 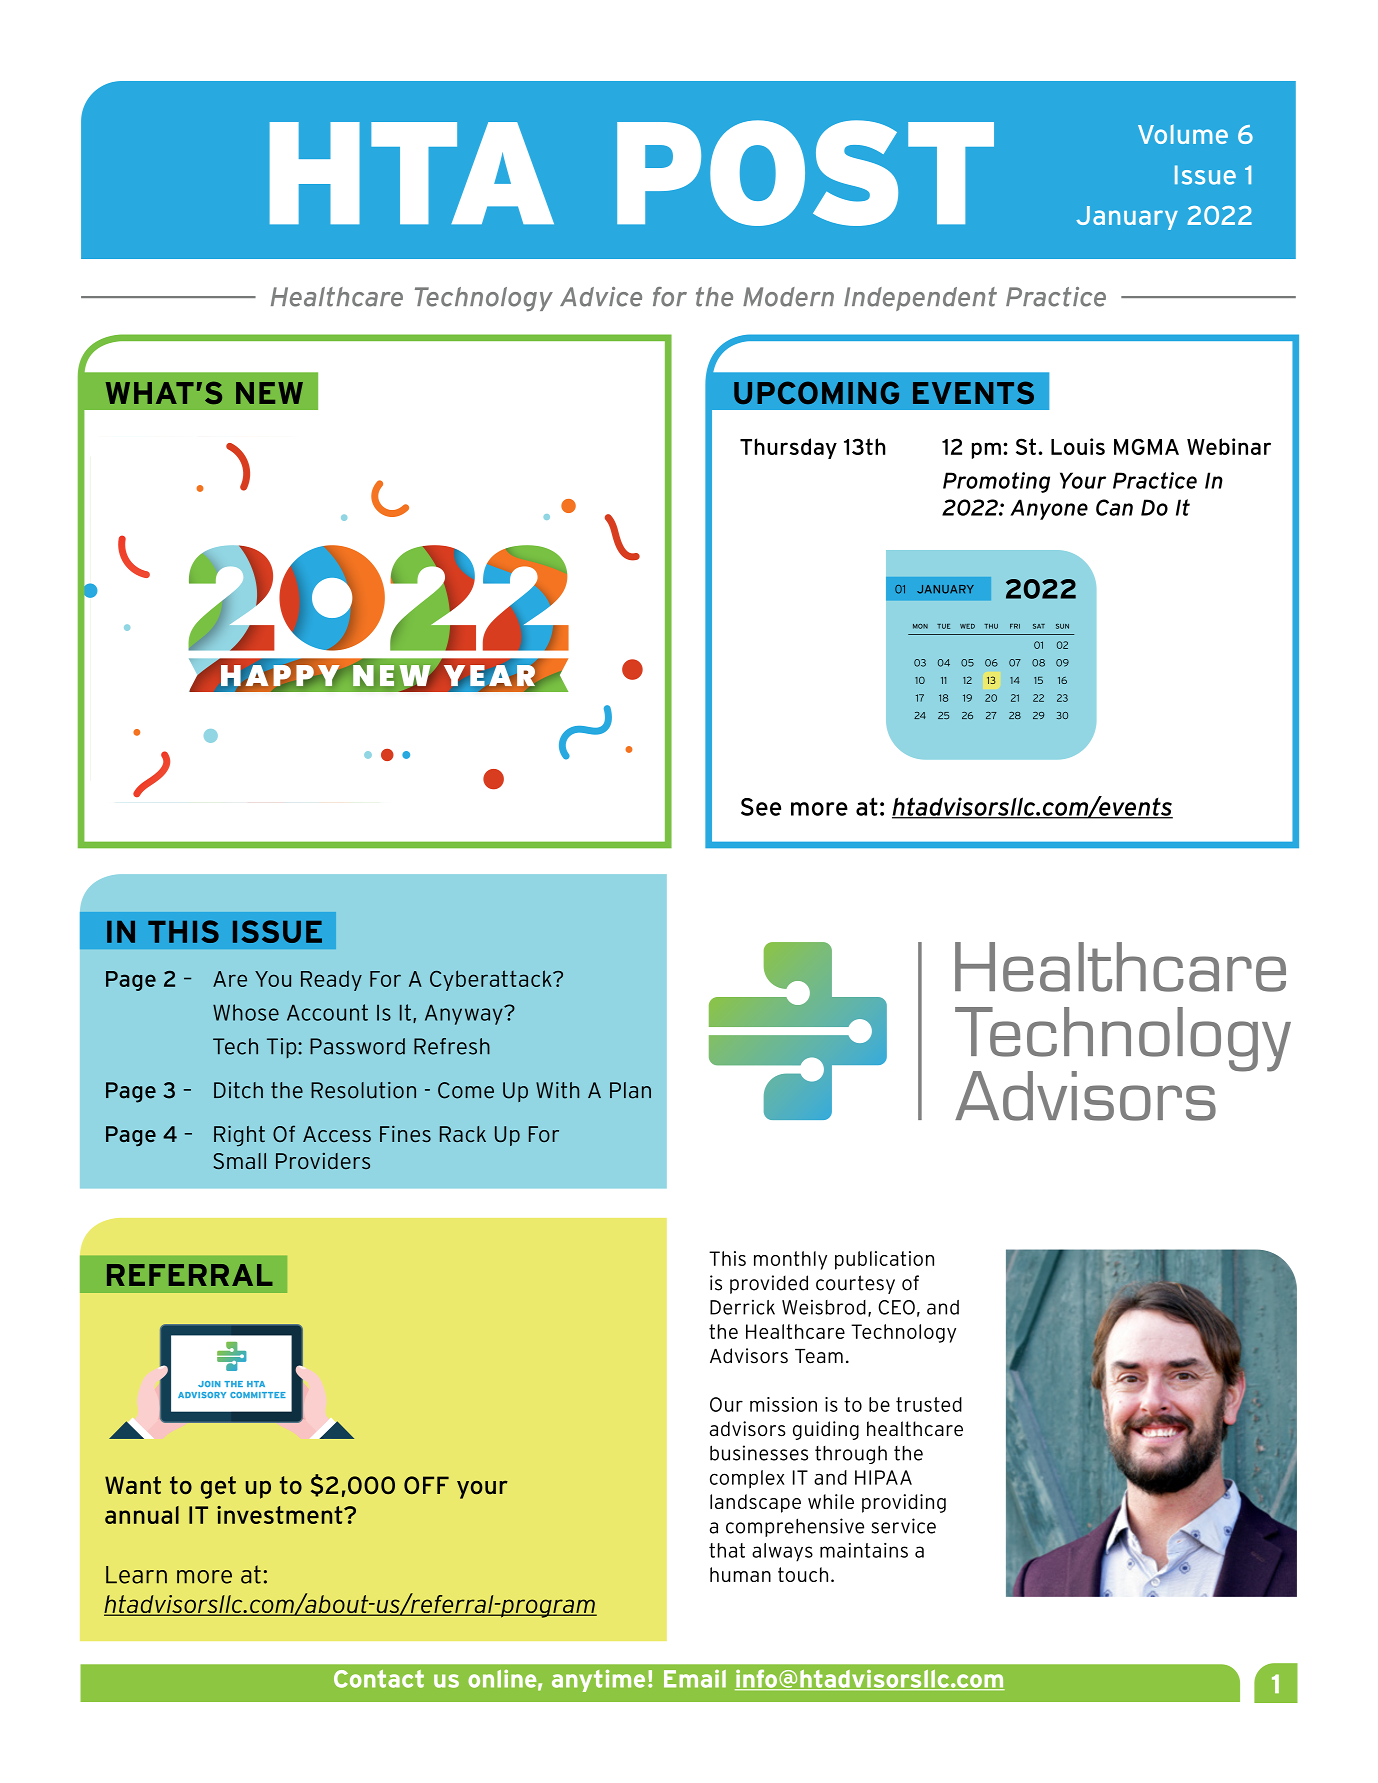 I want to click on service, so click(x=904, y=1526).
